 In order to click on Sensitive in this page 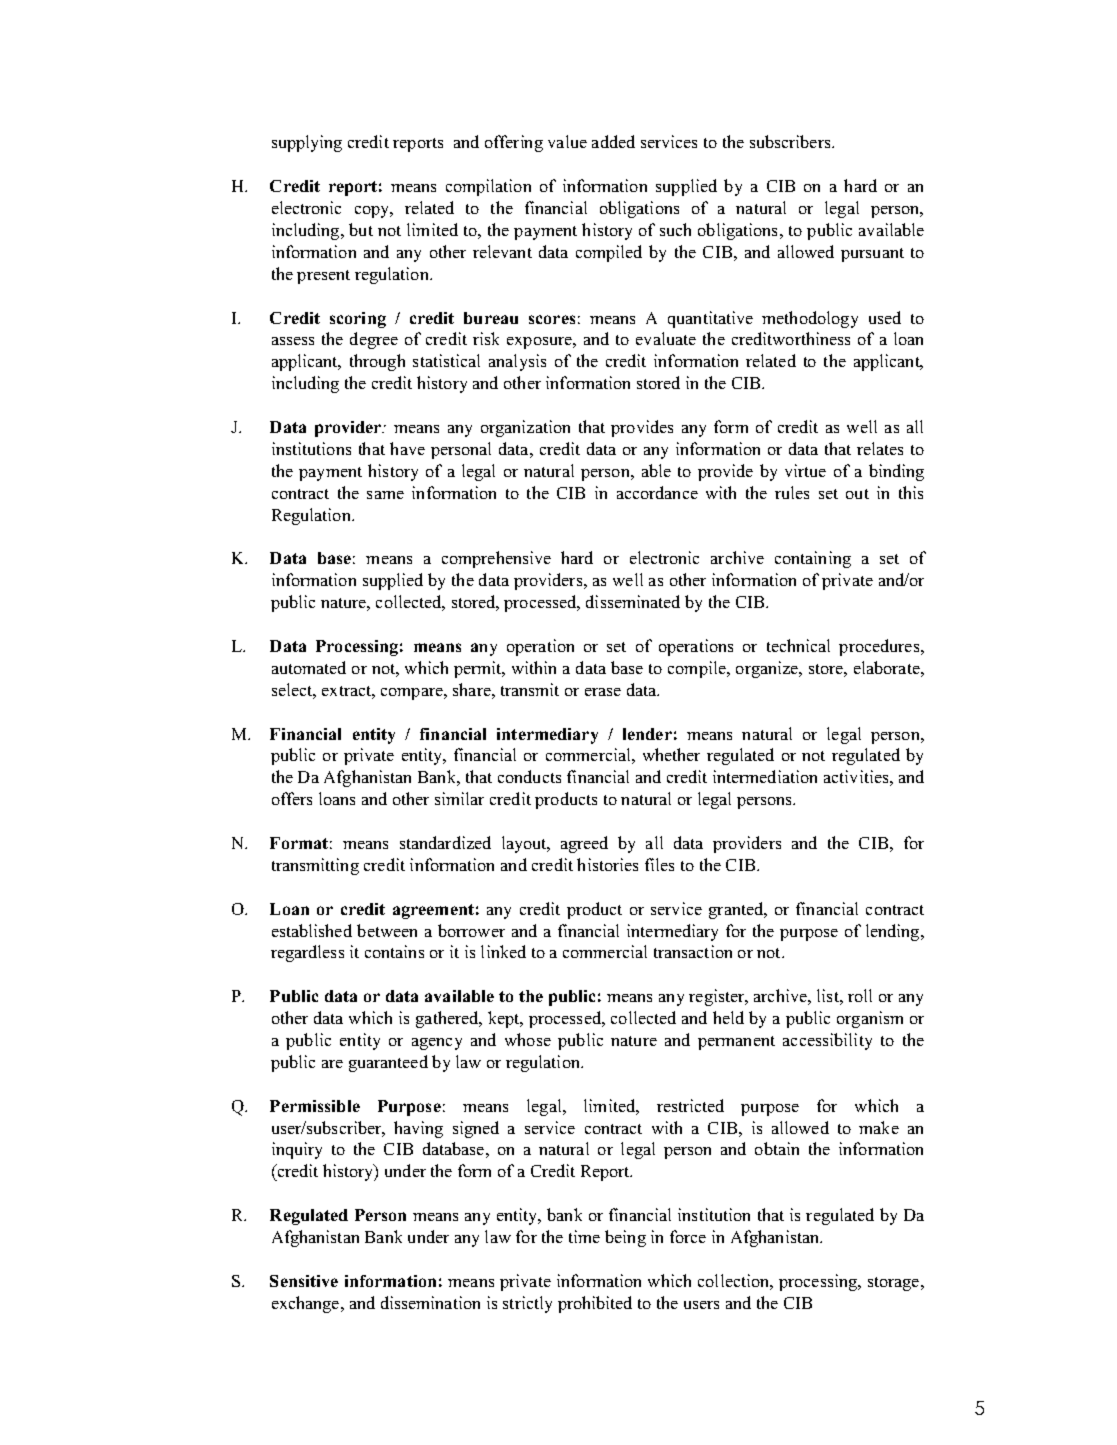, I will do `click(304, 1281)`.
